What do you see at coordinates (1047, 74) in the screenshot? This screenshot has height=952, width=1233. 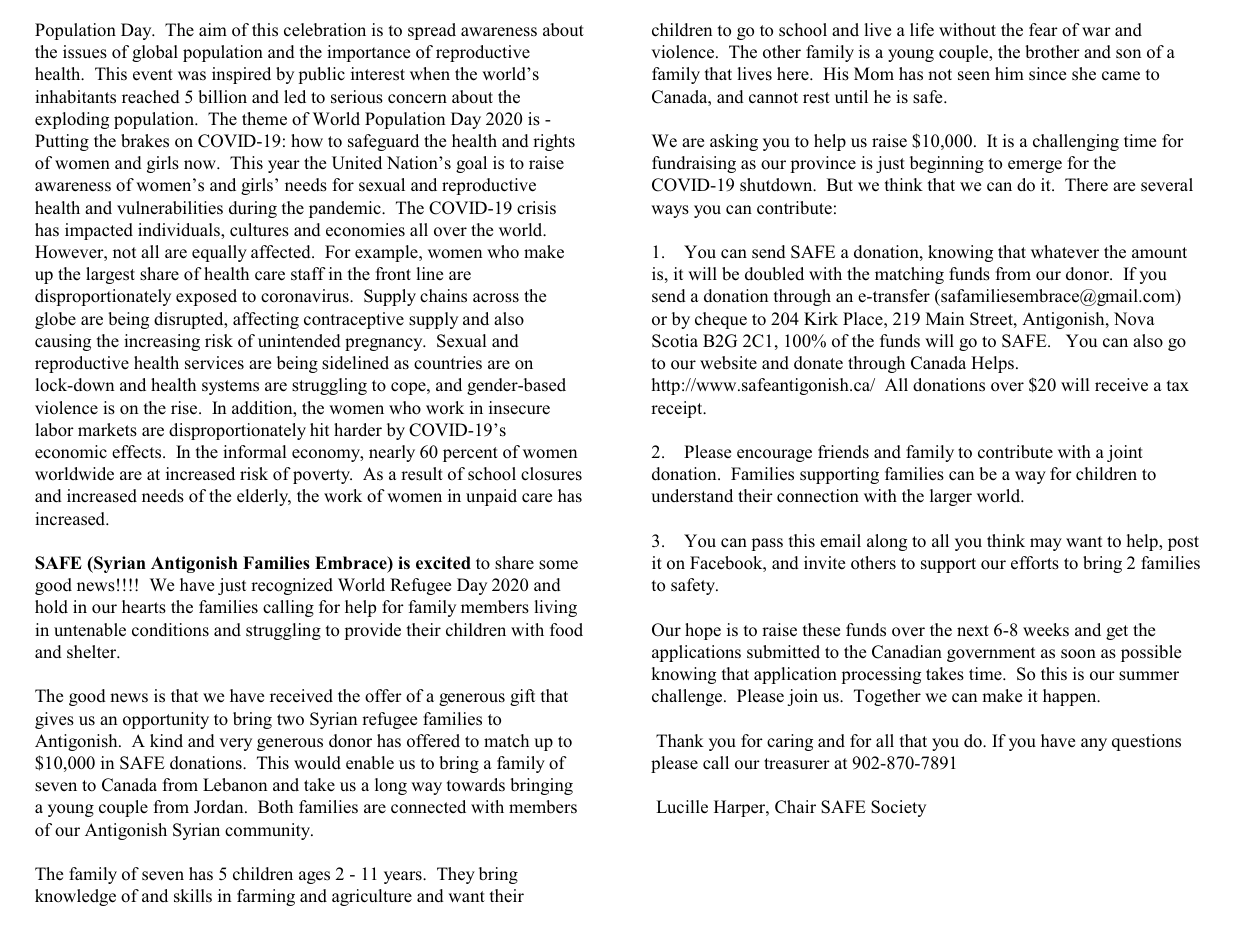 I see `since` at bounding box center [1047, 74].
